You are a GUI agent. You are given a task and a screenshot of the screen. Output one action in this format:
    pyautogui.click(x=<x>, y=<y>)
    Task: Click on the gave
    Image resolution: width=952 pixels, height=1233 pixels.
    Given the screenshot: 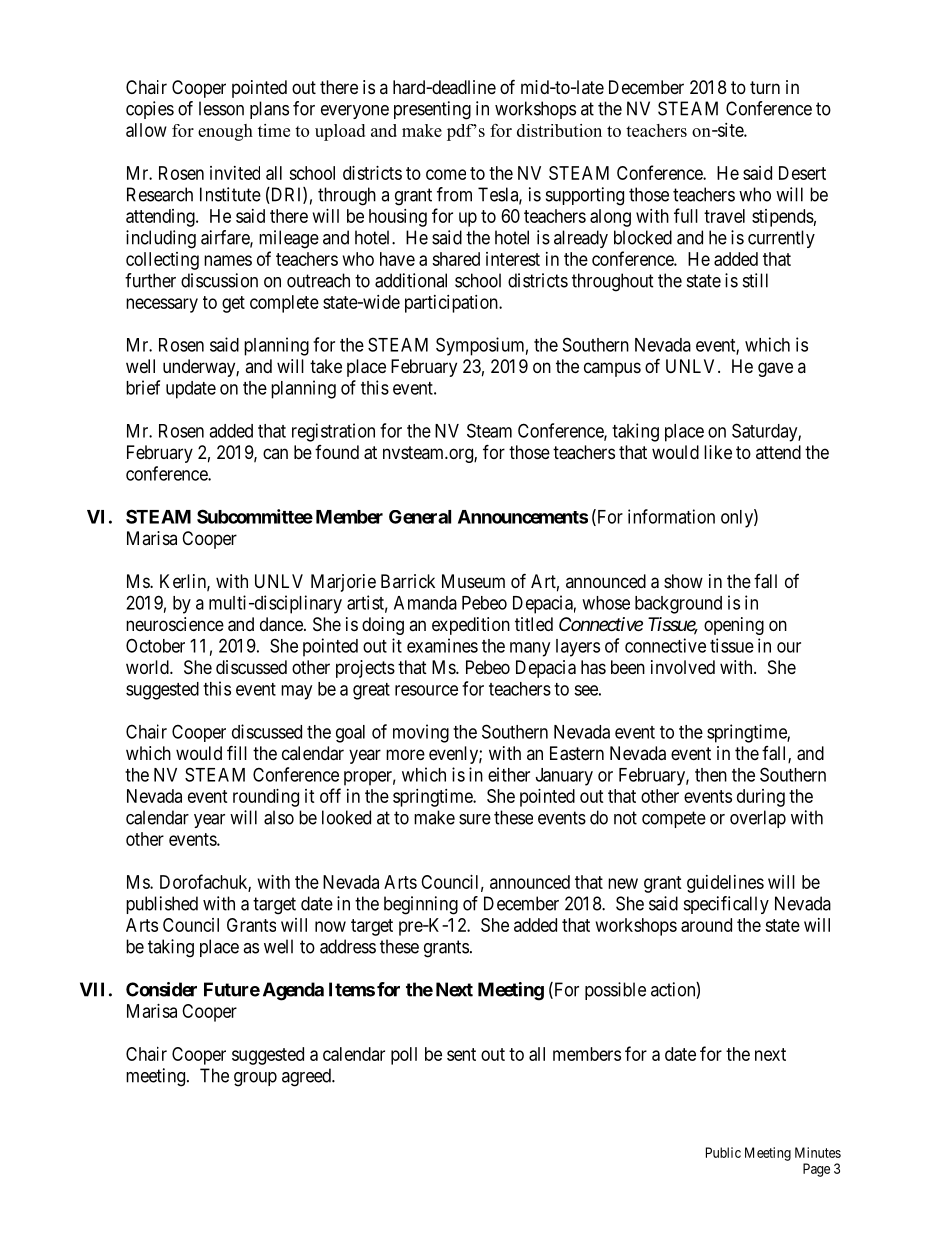 What is the action you would take?
    pyautogui.click(x=775, y=369)
